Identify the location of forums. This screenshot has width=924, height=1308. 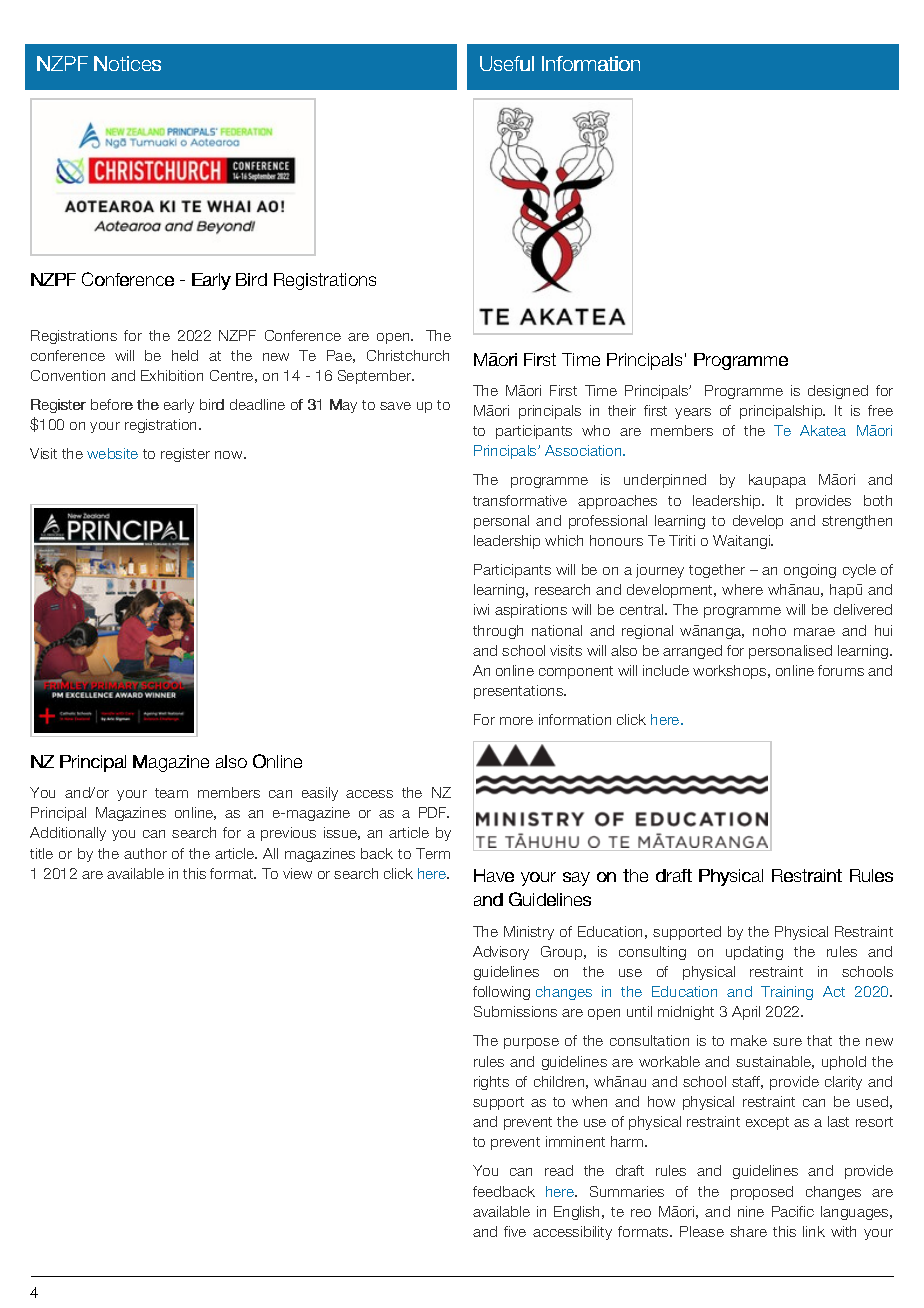
(841, 670).
